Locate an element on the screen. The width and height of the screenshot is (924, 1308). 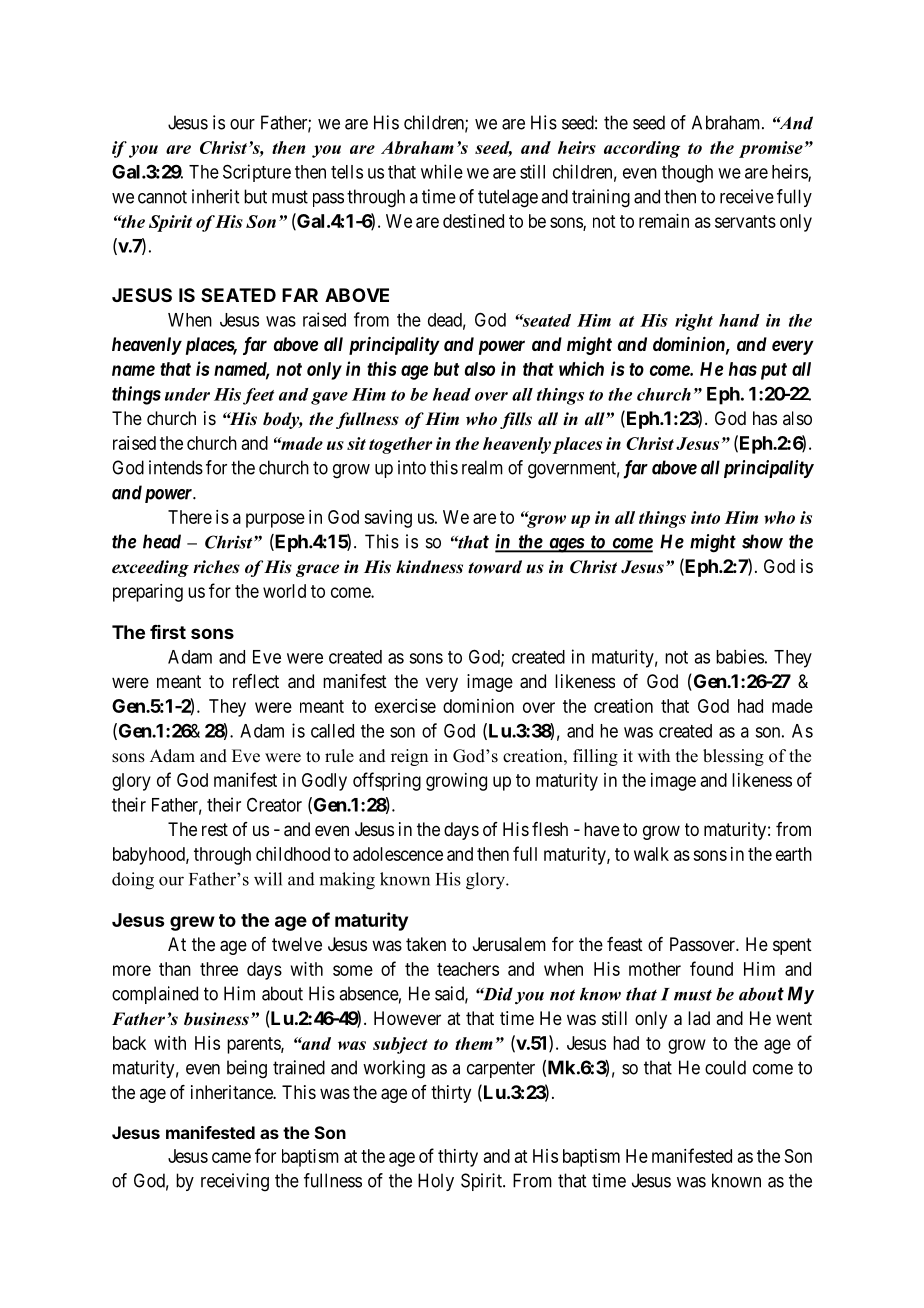
babies is located at coordinates (740, 656).
